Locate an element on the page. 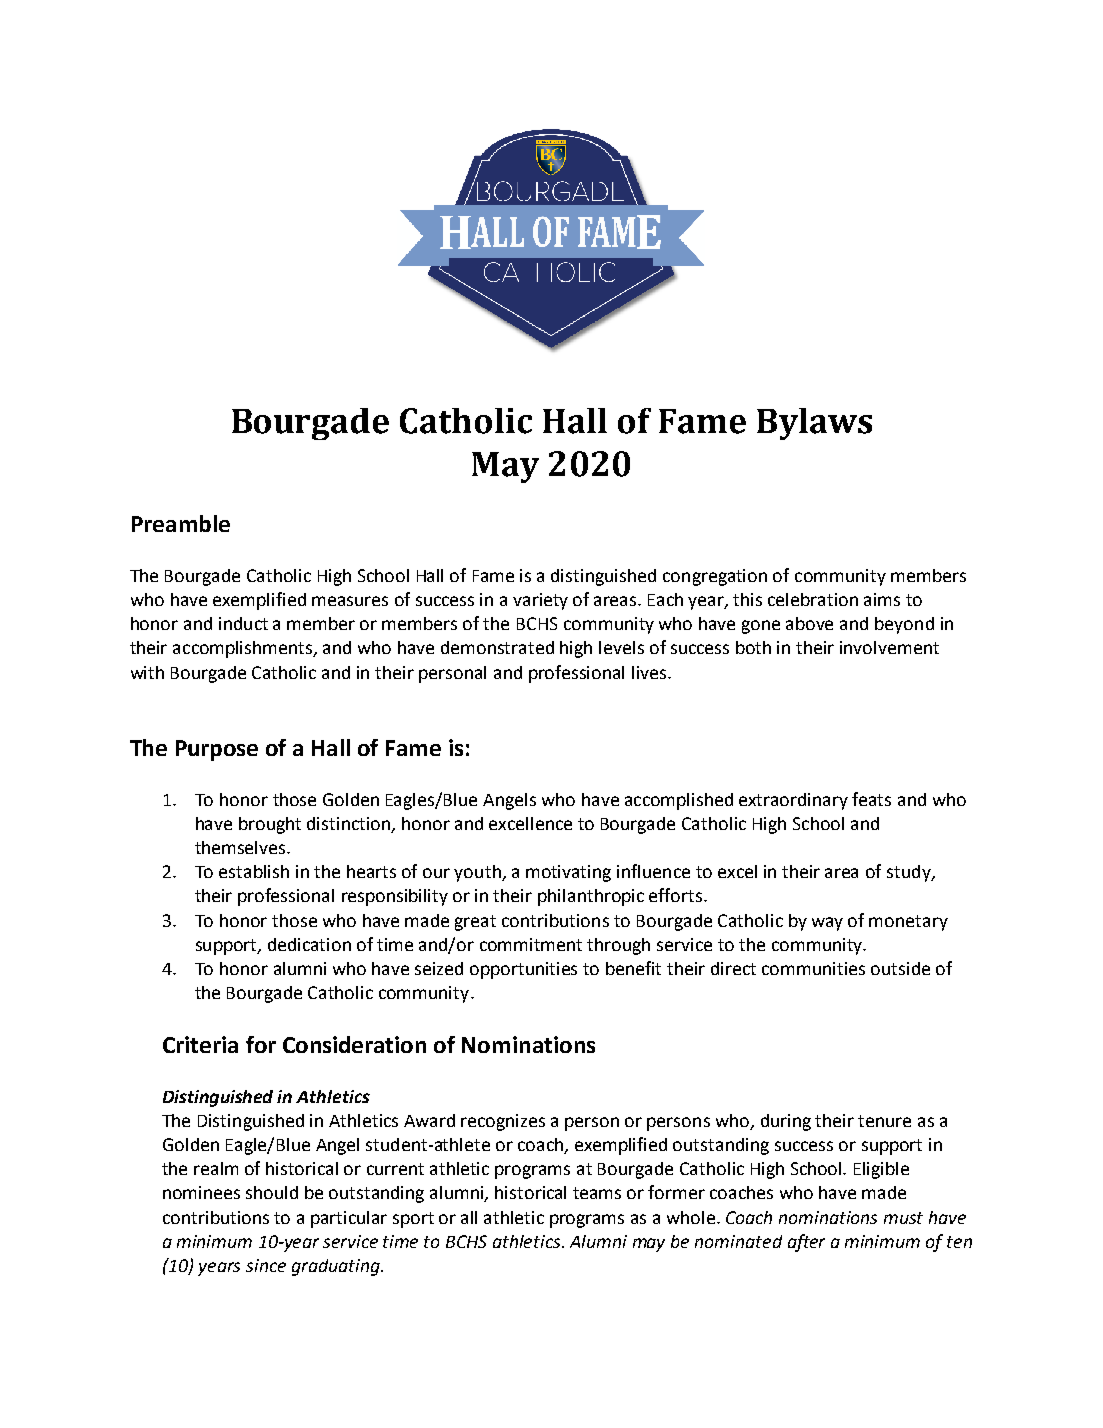 The height and width of the document is (1428, 1103). demonstrated is located at coordinates (497, 647).
